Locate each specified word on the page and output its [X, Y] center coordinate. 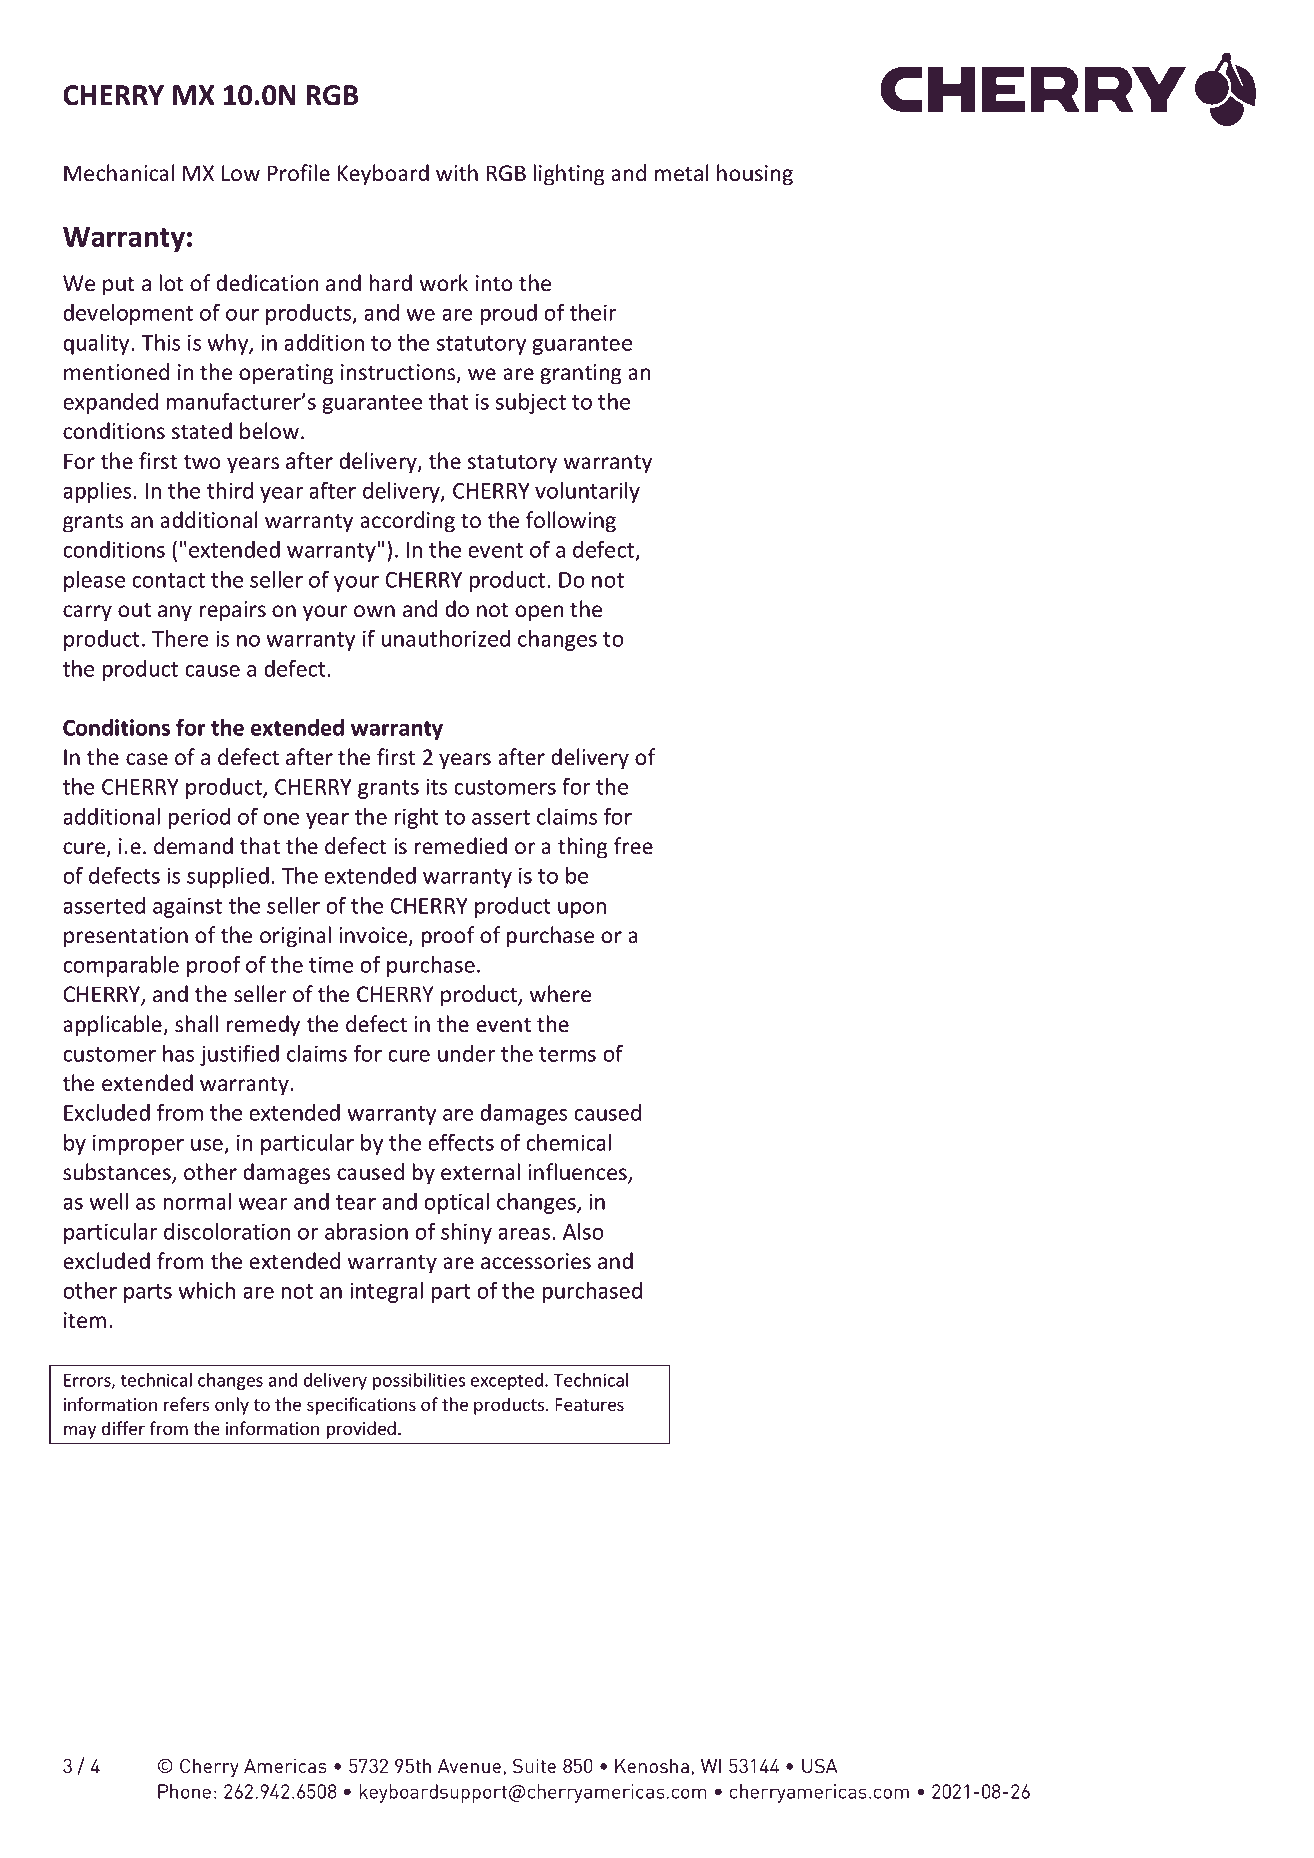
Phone [184, 1791]
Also [583, 1231]
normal [197, 1201]
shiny [466, 1233]
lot [172, 283]
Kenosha [652, 1766]
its [436, 786]
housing [755, 175]
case [147, 759]
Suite [534, 1765]
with [457, 172]
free [633, 846]
